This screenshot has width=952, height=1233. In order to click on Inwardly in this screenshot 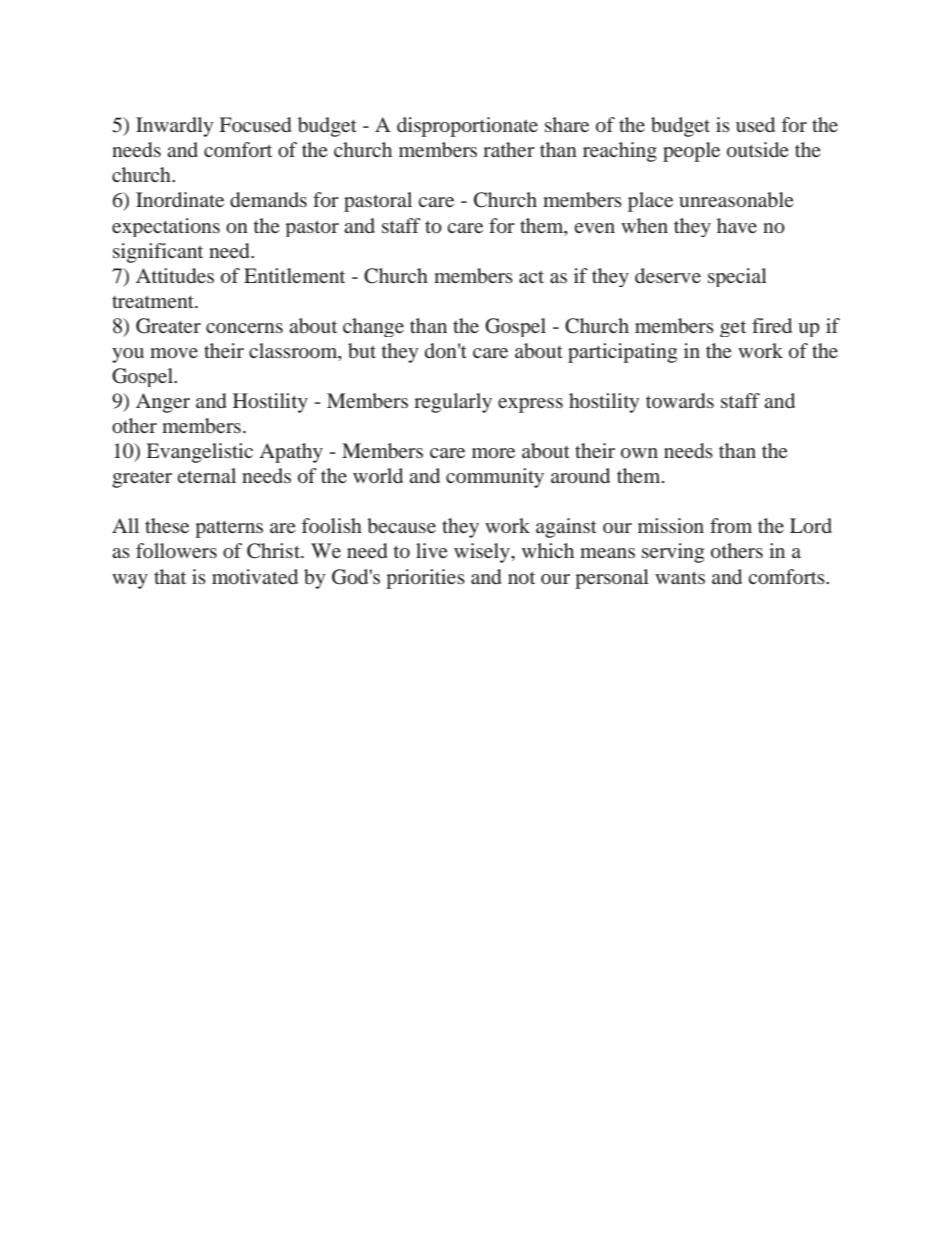, I will do `click(174, 127)`.
